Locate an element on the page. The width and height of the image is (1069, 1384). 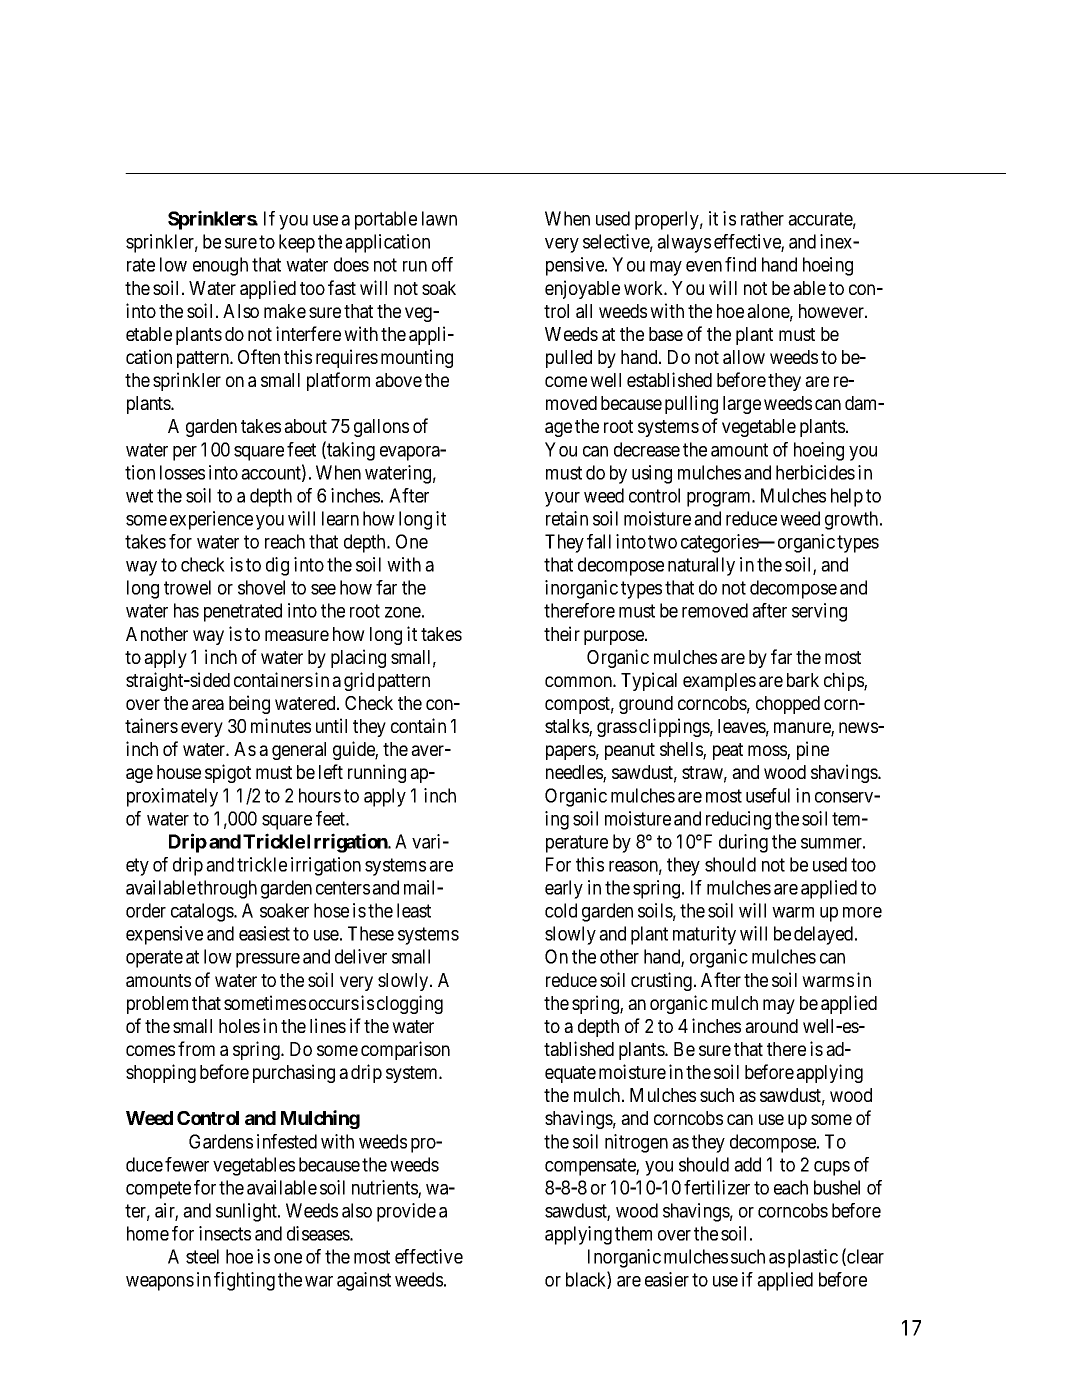
common is located at coordinates (579, 681).
